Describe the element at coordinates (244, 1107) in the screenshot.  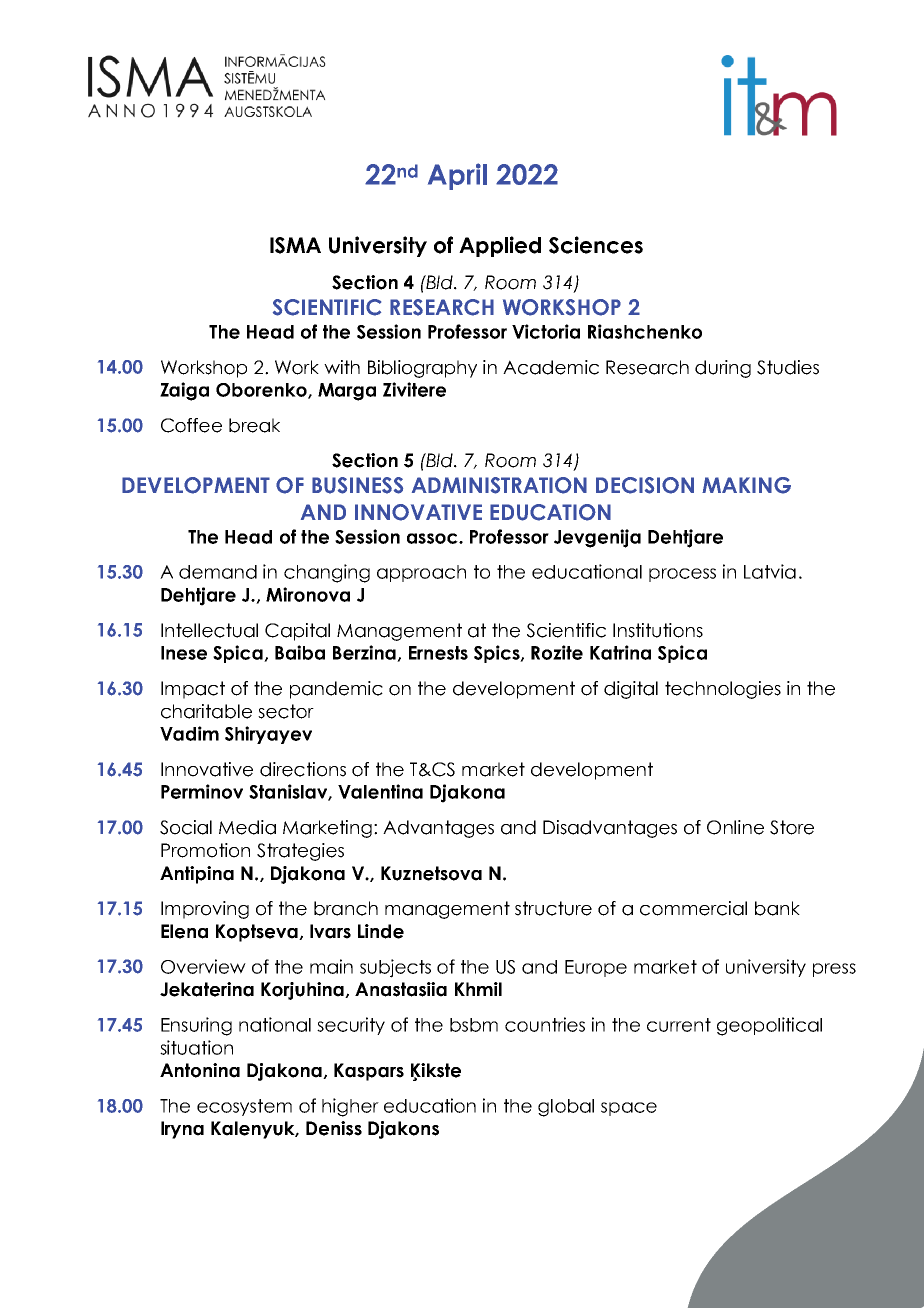
I see `ecosystem` at that location.
